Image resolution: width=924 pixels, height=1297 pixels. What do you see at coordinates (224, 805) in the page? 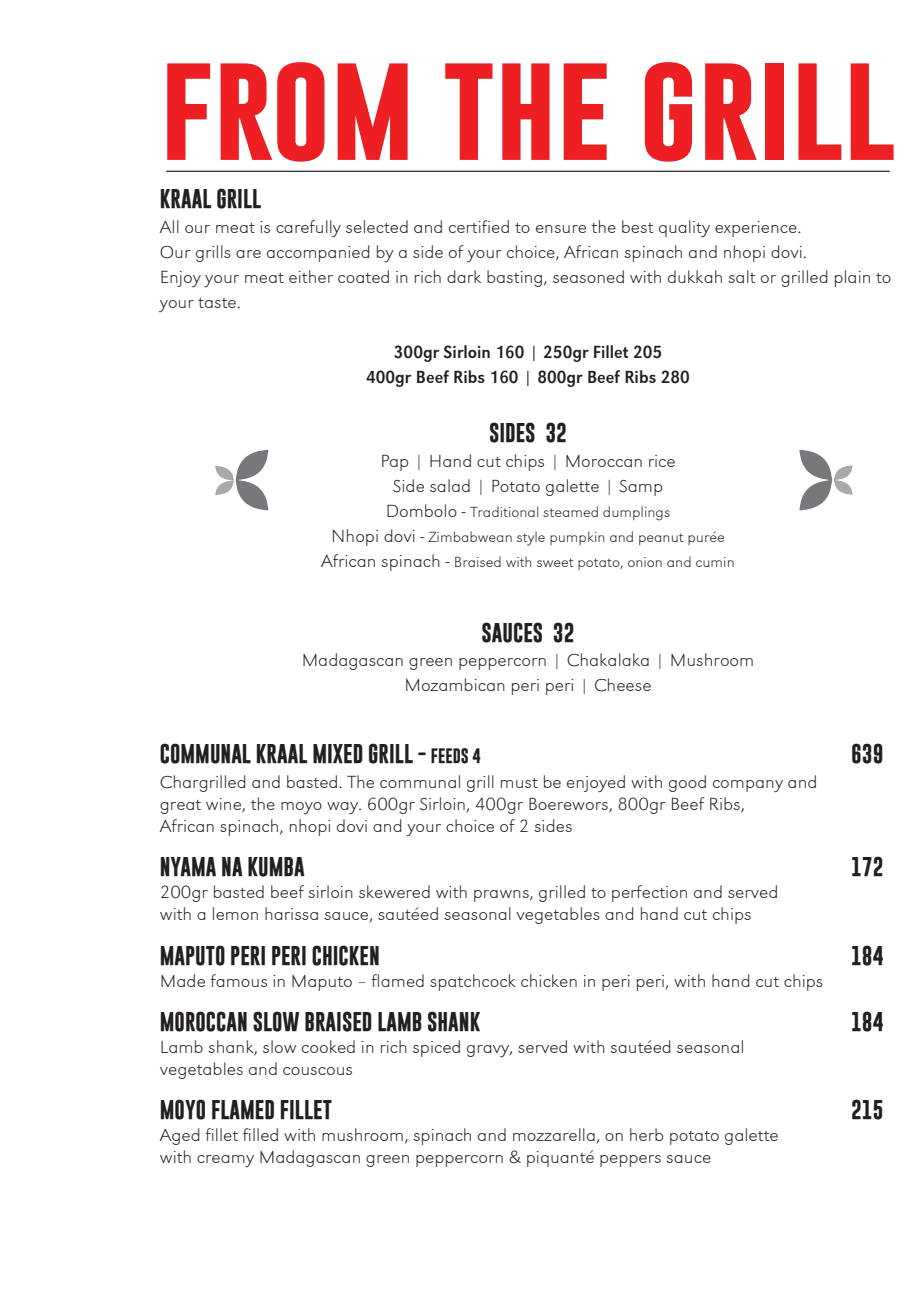
I see `wine` at bounding box center [224, 805].
